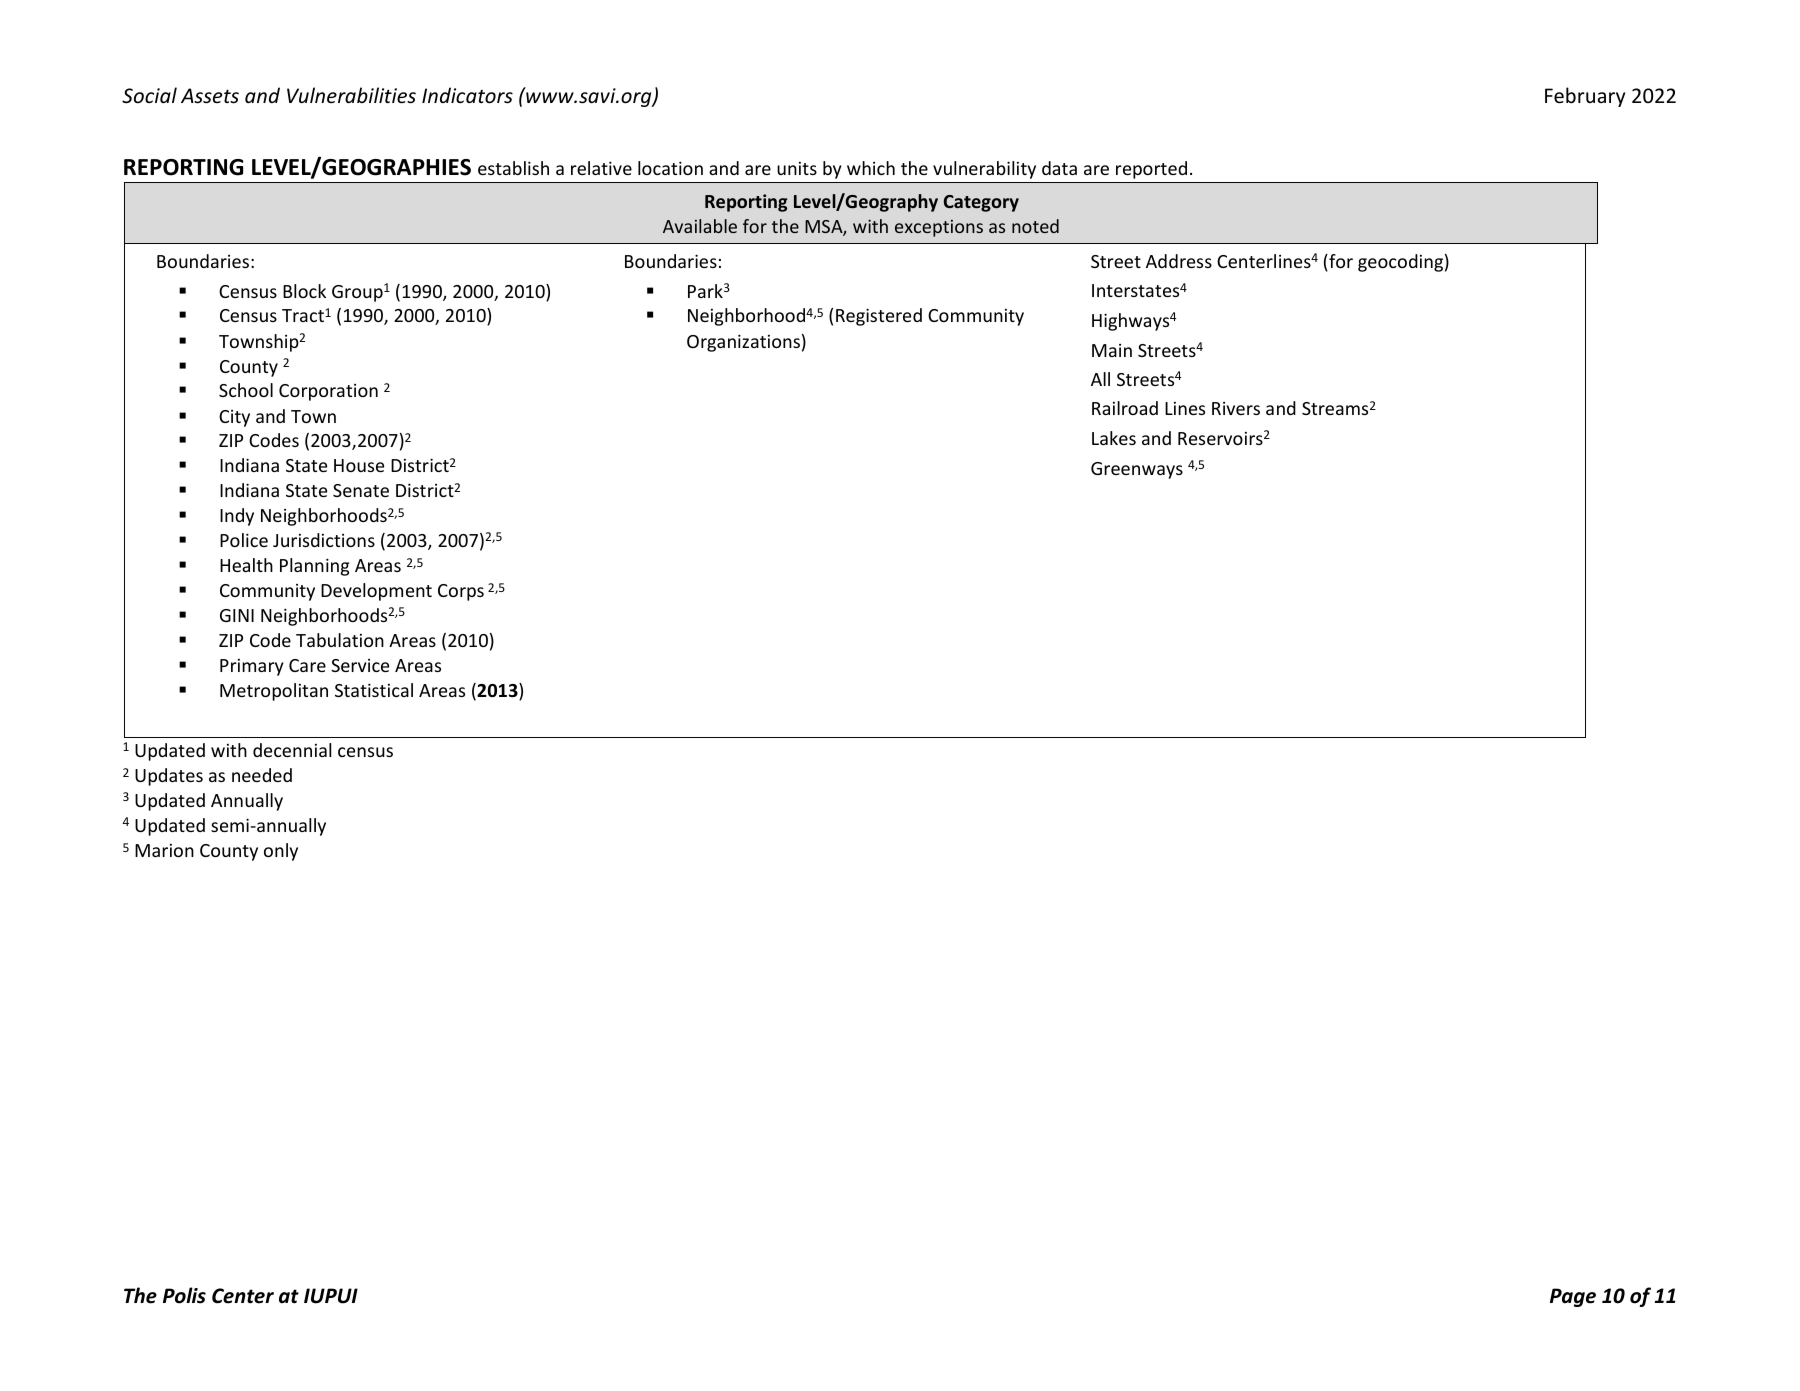 Image resolution: width=1800 pixels, height=1391 pixels. I want to click on Vulnerabilities, so click(351, 95).
